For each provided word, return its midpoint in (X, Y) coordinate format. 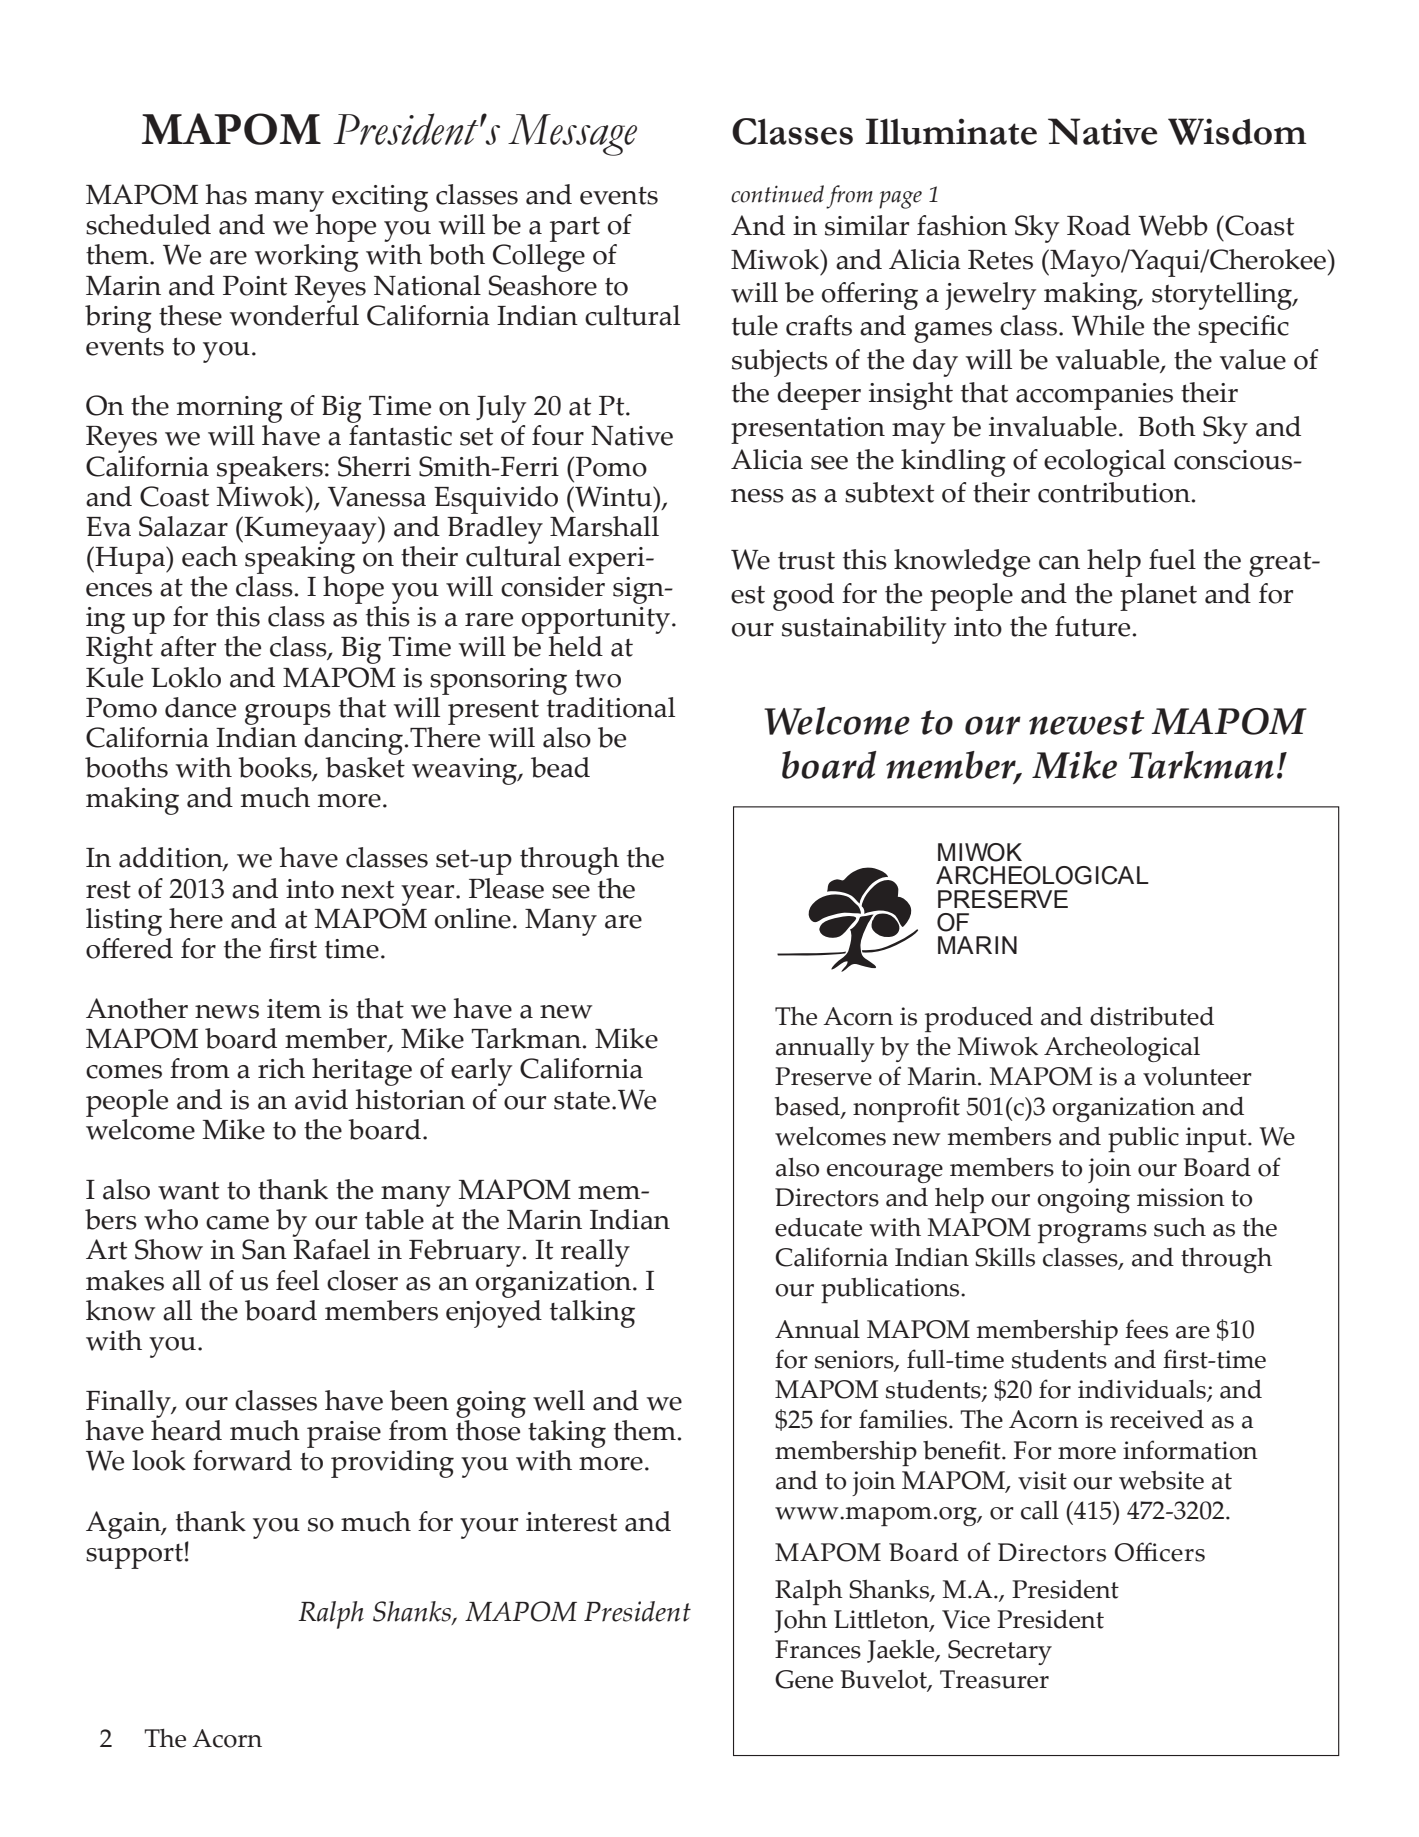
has (226, 194)
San (264, 1249)
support (134, 1556)
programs (1092, 1233)
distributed (1152, 1016)
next (367, 890)
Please (506, 888)
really (595, 1253)
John (800, 1621)
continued (777, 194)
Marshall (604, 526)
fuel (1172, 559)
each (210, 556)
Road (1099, 225)
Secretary (1000, 1652)
